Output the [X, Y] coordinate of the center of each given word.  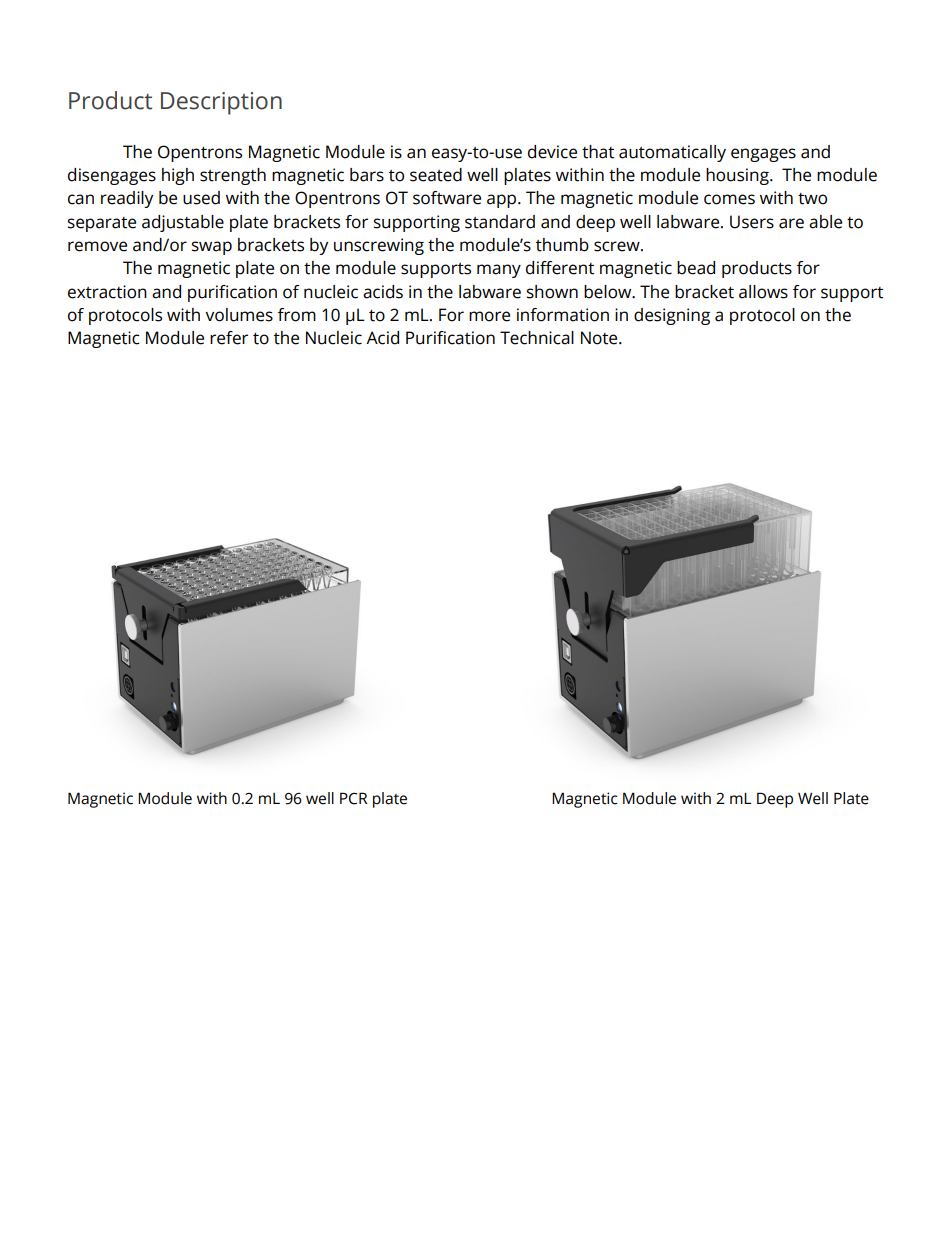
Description [221, 103]
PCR [354, 798]
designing [672, 316]
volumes [239, 315]
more [489, 316]
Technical [537, 338]
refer [229, 338]
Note [600, 338]
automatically [672, 153]
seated [436, 175]
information [563, 315]
